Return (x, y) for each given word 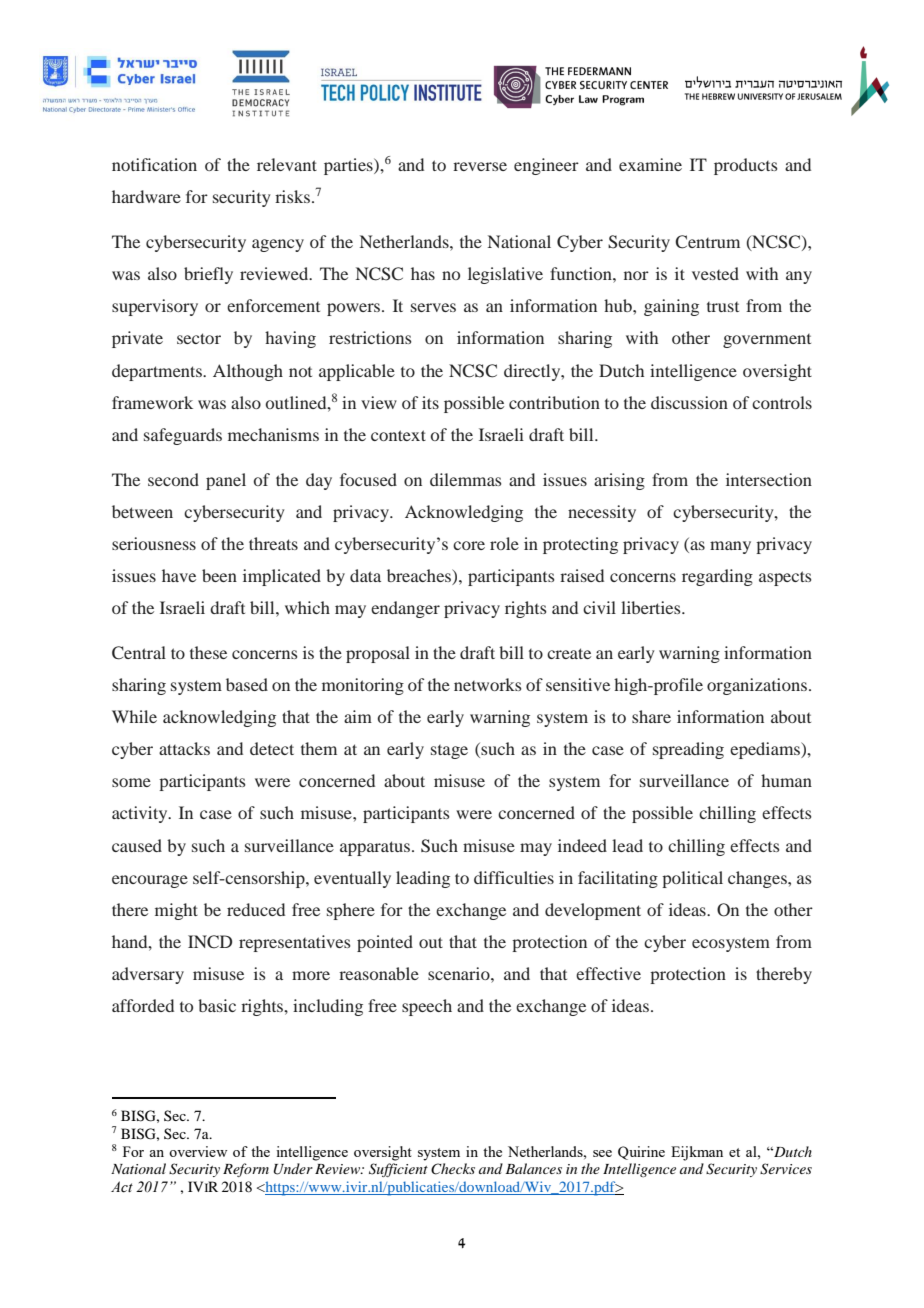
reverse (480, 166)
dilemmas (466, 479)
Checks (453, 1169)
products (746, 166)
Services (786, 1169)
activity (141, 814)
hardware (146, 196)
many (730, 547)
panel (226, 481)
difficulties (514, 877)
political (692, 879)
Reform (246, 1170)
